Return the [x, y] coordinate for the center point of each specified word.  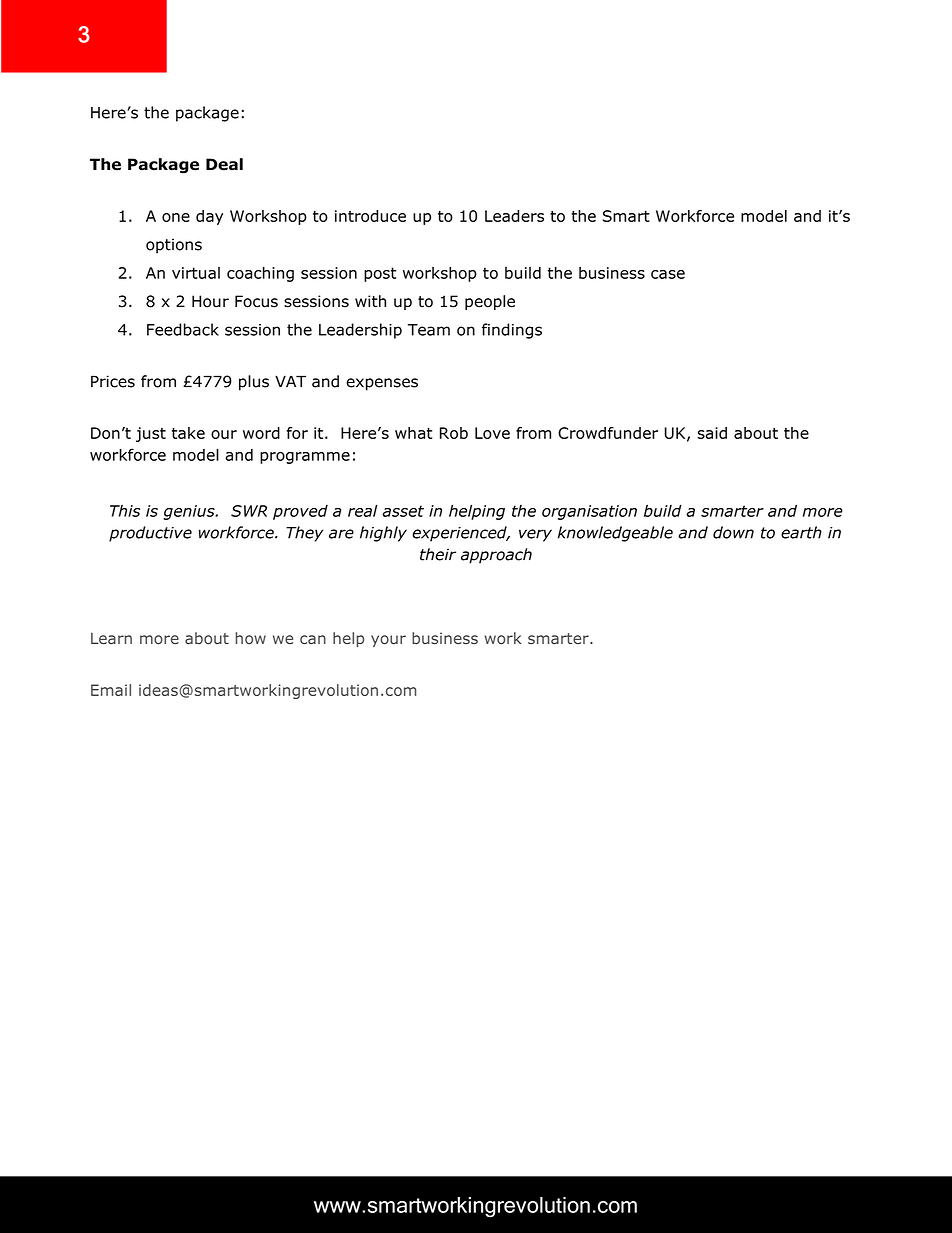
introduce [370, 216]
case [668, 274]
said [712, 433]
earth [801, 532]
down [733, 532]
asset [403, 511]
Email [111, 690]
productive [150, 534]
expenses [382, 384]
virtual [196, 273]
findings [512, 331]
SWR [249, 511]
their [438, 554]
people [490, 302]
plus [254, 383]
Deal [224, 164]
